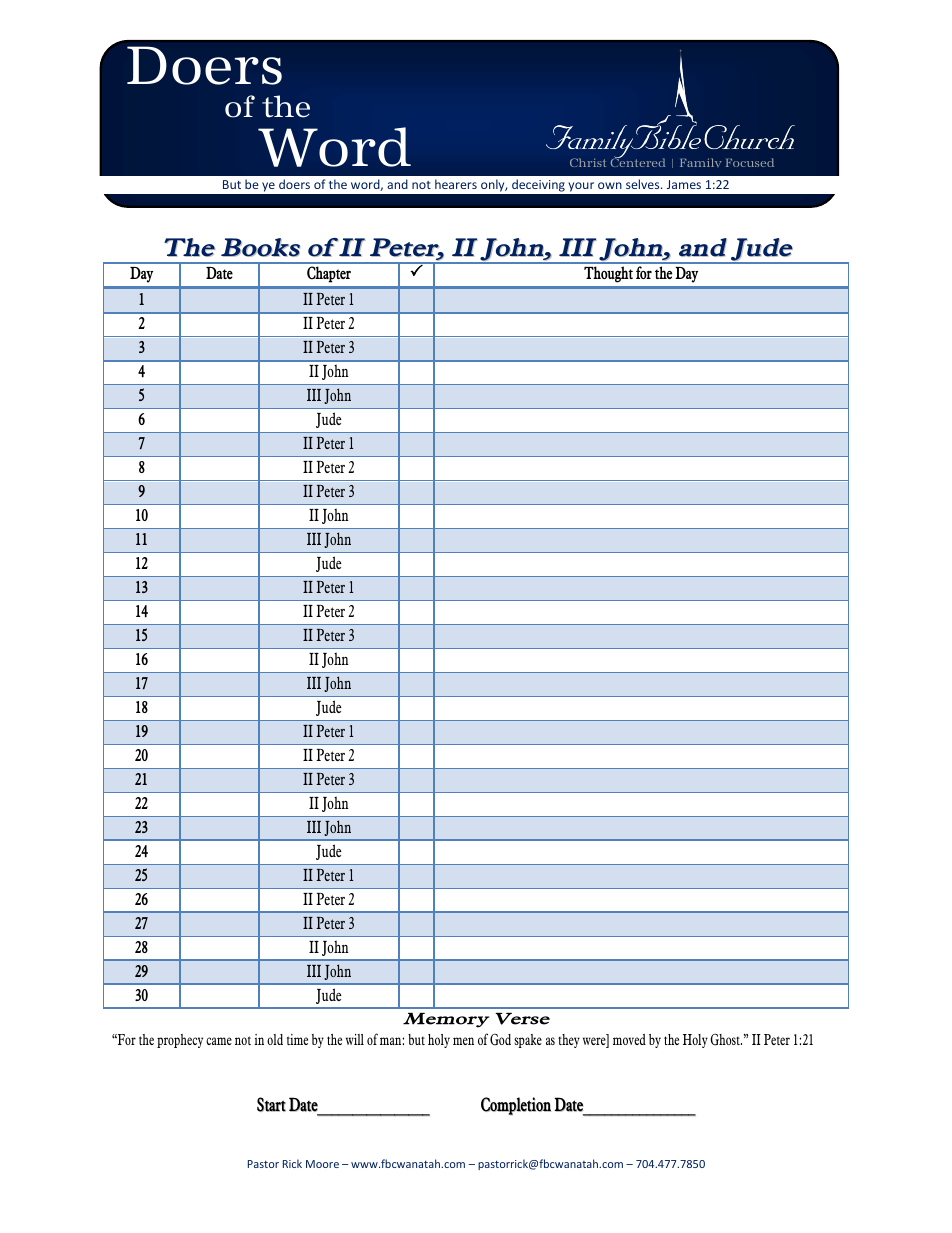  I want to click on James, so click(684, 184).
